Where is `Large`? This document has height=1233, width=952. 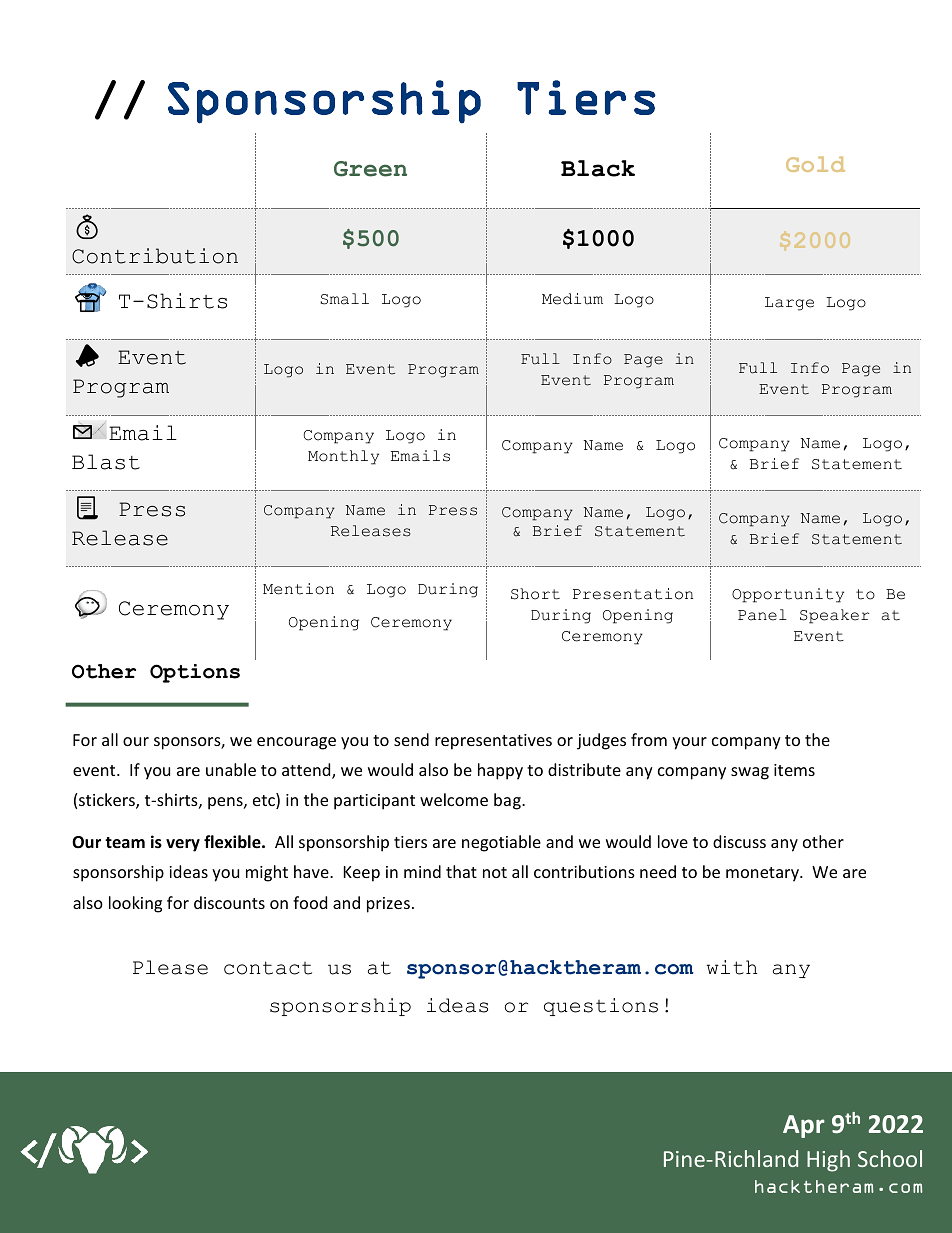
Large is located at coordinates (789, 304).
